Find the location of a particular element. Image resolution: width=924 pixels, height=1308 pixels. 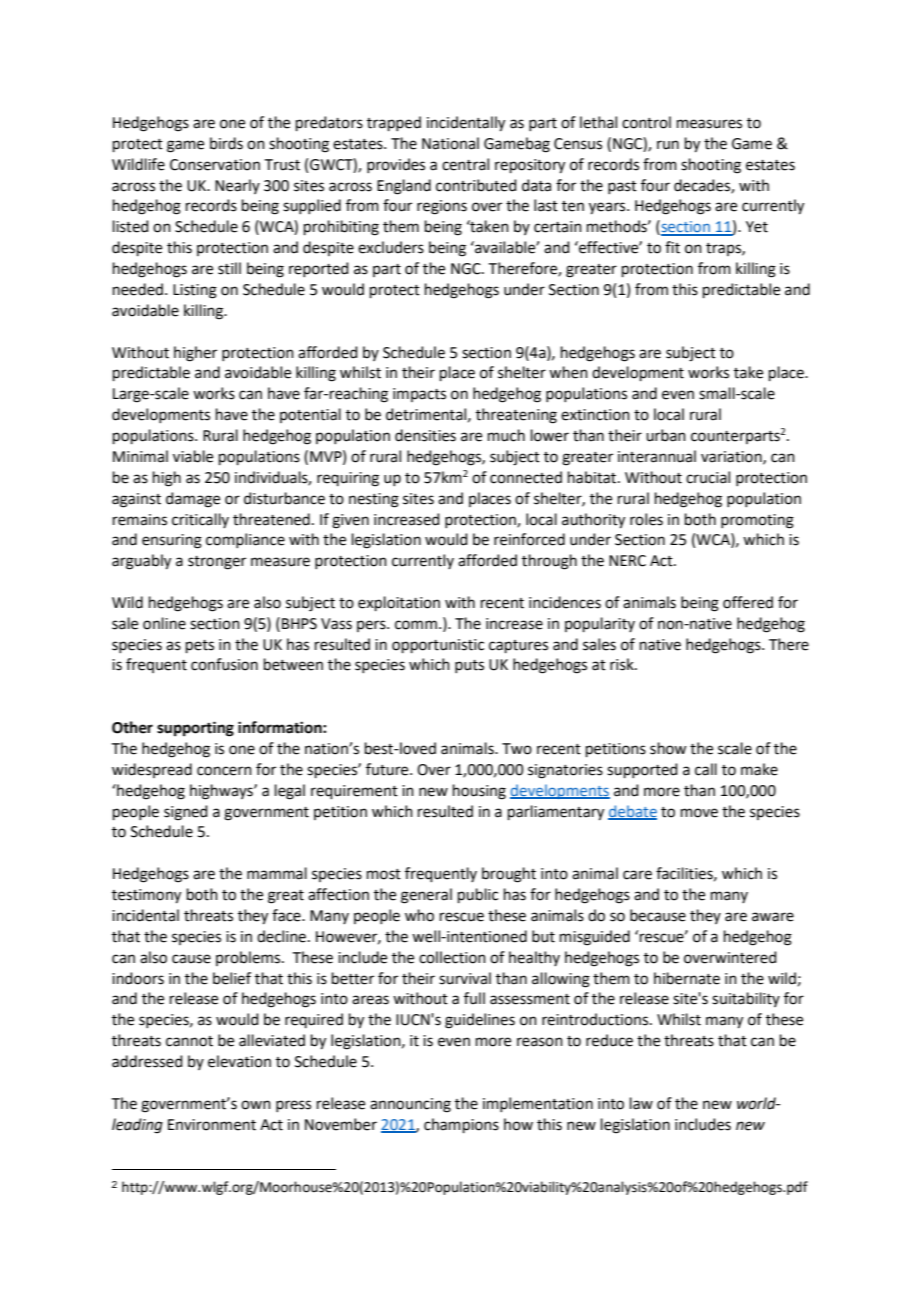

Conservation is located at coordinates (215, 165).
